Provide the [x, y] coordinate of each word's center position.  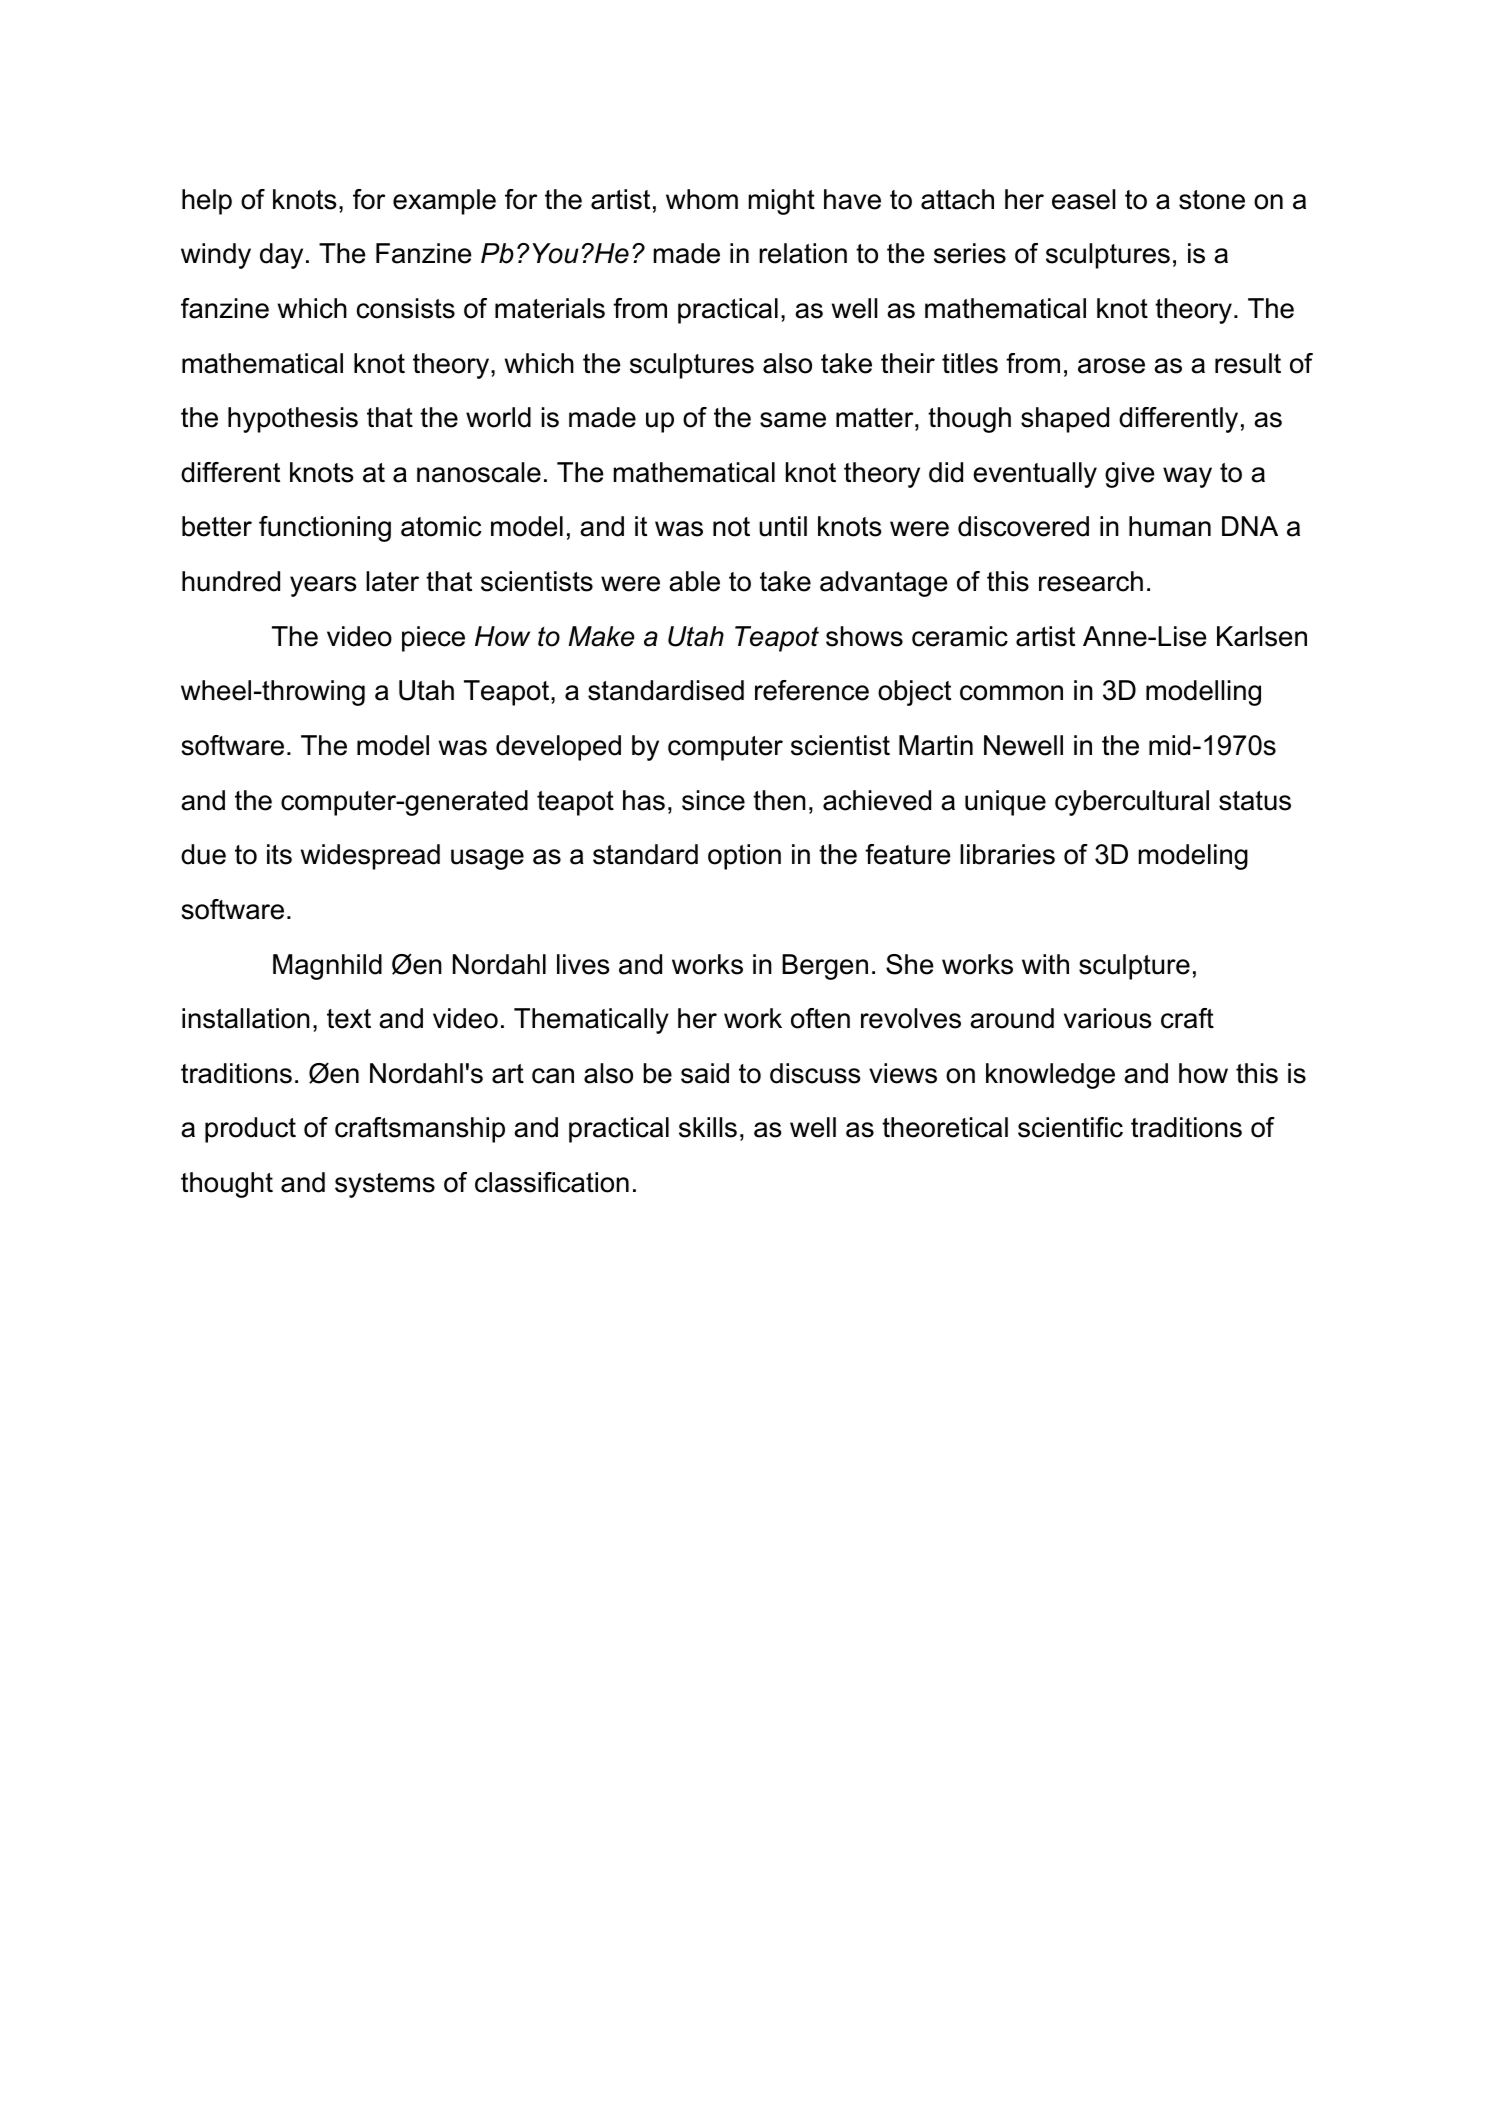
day [281, 256]
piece [433, 639]
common [1011, 693]
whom [702, 199]
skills [708, 1127]
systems [385, 1185]
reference [812, 690]
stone [1212, 200]
